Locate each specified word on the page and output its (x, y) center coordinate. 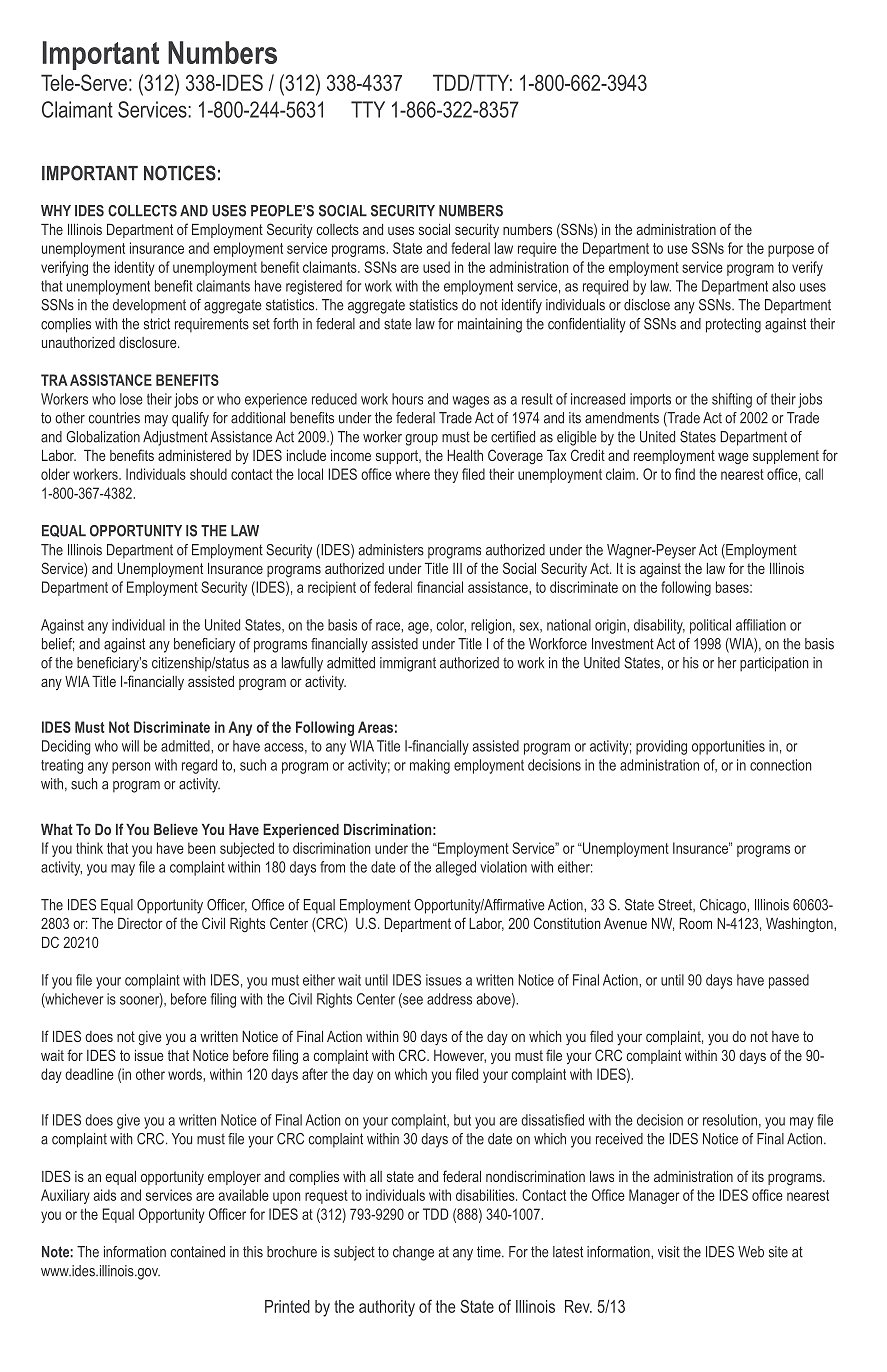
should (208, 474)
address (449, 999)
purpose (791, 251)
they (446, 475)
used (436, 267)
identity (135, 268)
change (413, 1253)
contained (198, 1252)
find (685, 474)
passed (789, 981)
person (131, 768)
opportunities (728, 747)
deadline (89, 1074)
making (430, 766)
